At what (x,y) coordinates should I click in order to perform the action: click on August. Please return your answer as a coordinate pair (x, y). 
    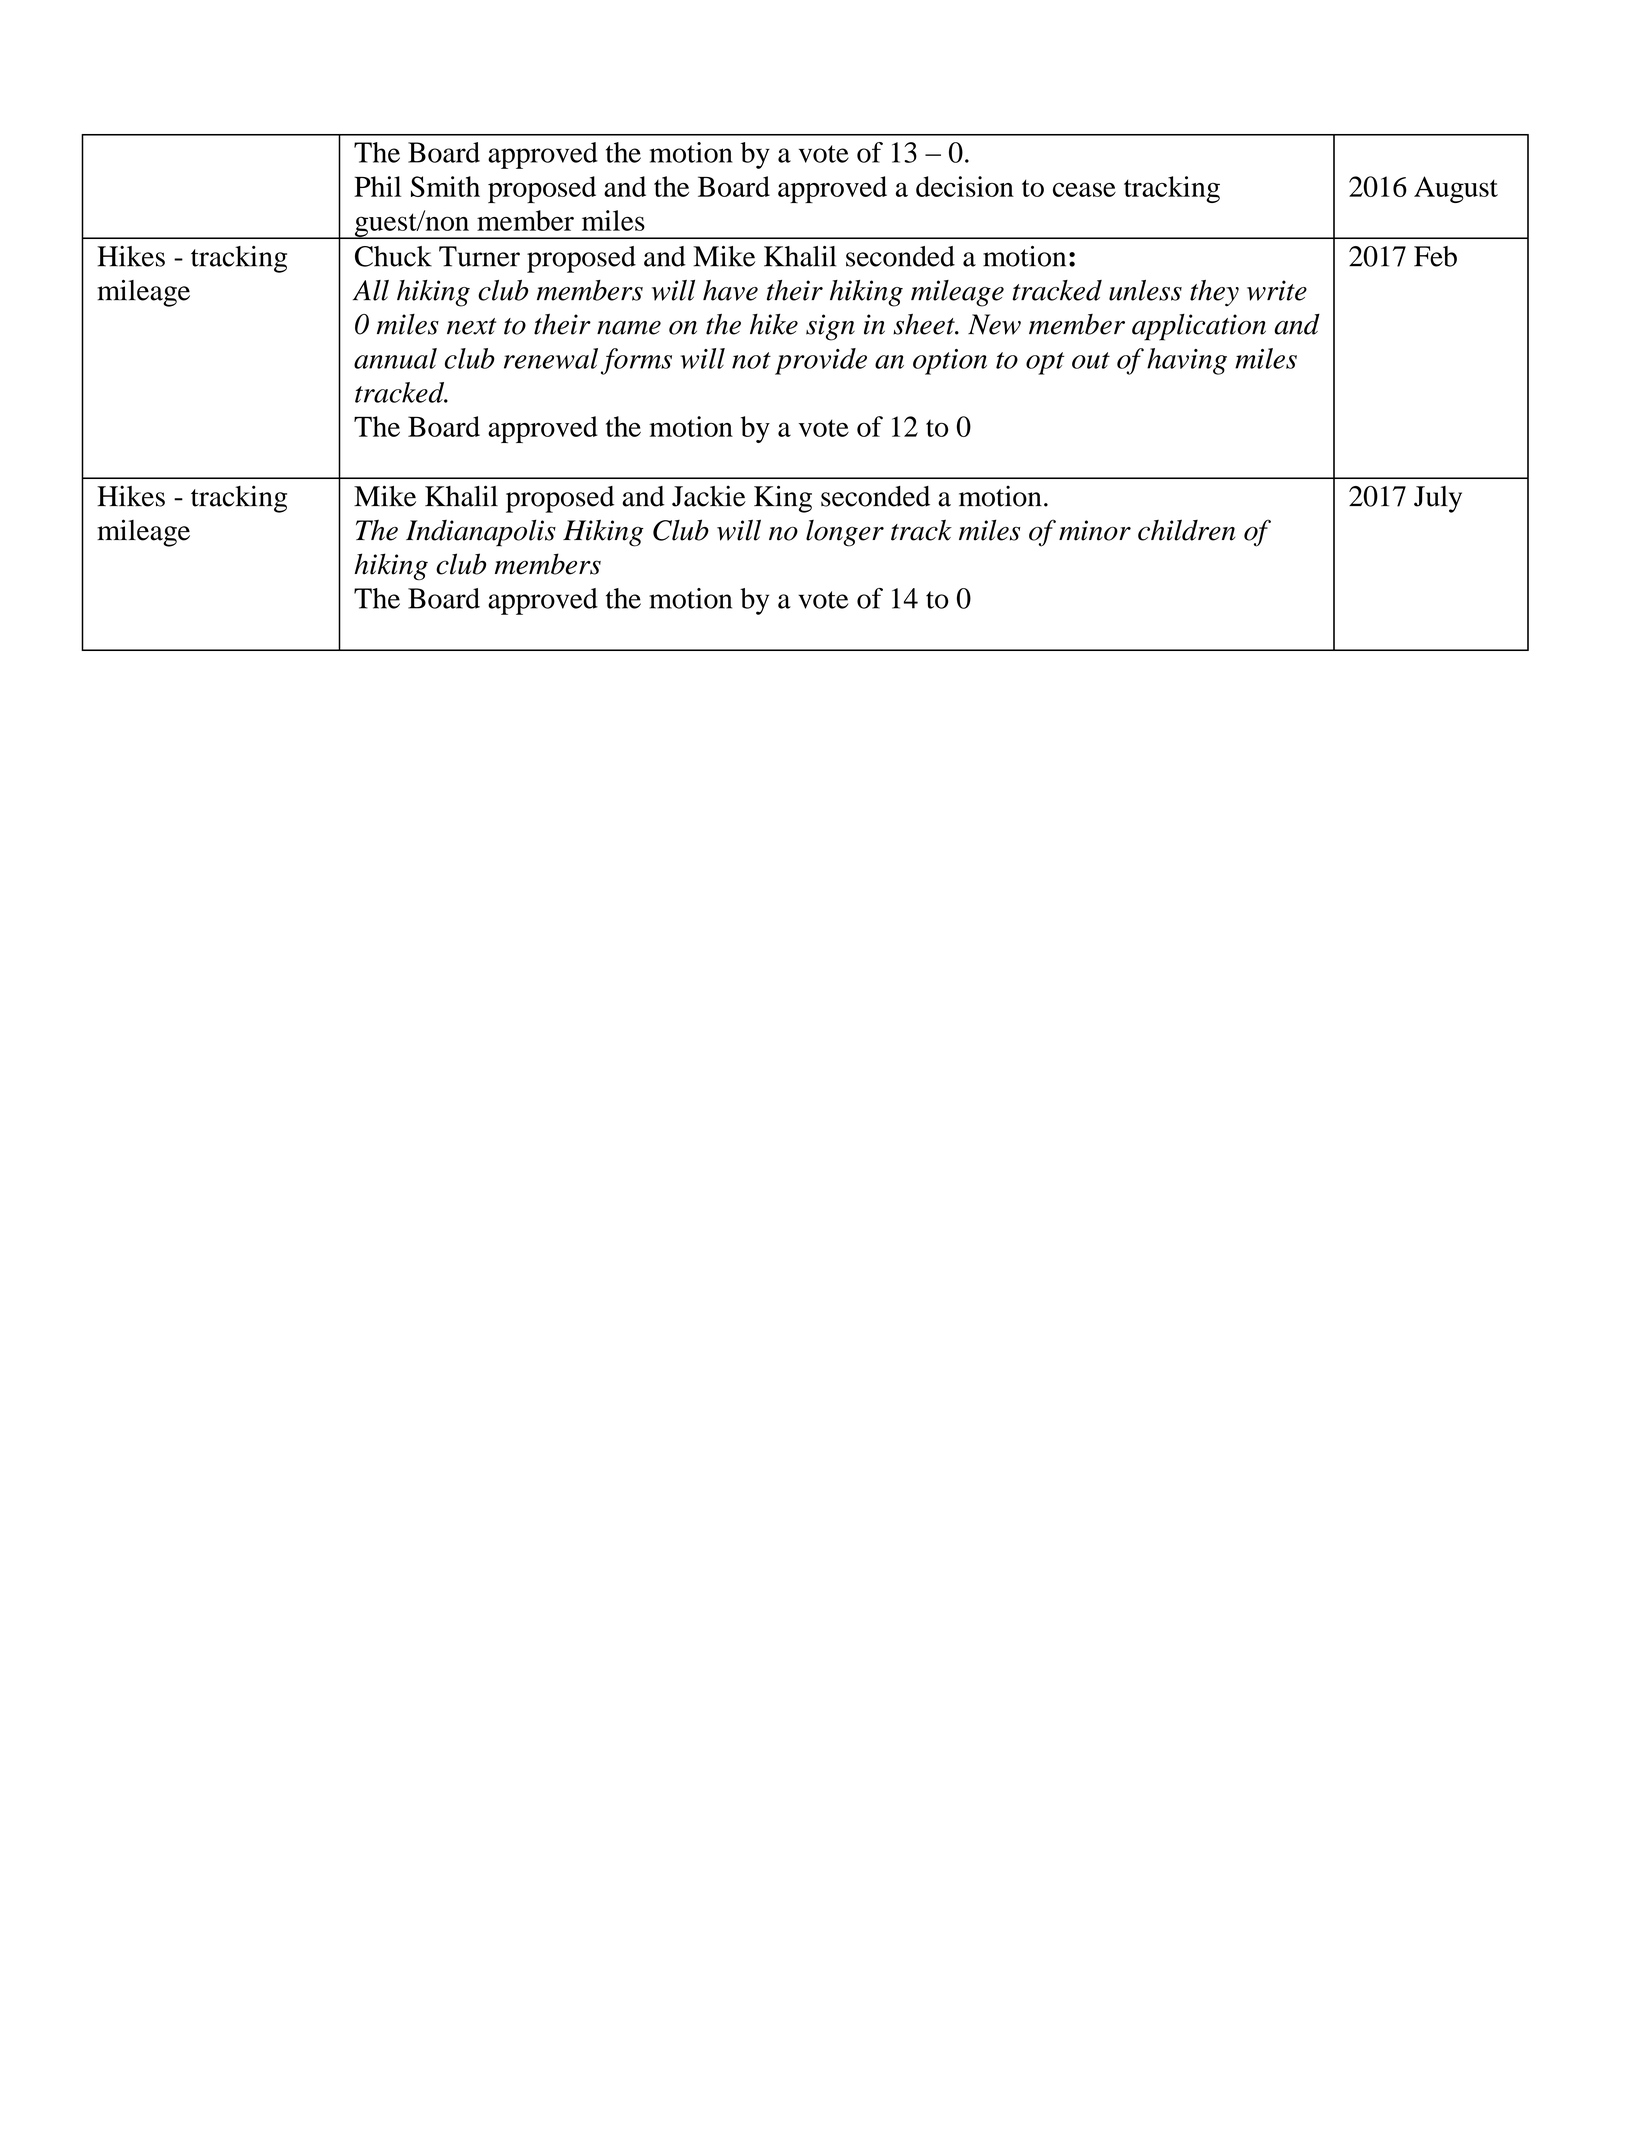
    Looking at the image, I should click on (1456, 189).
